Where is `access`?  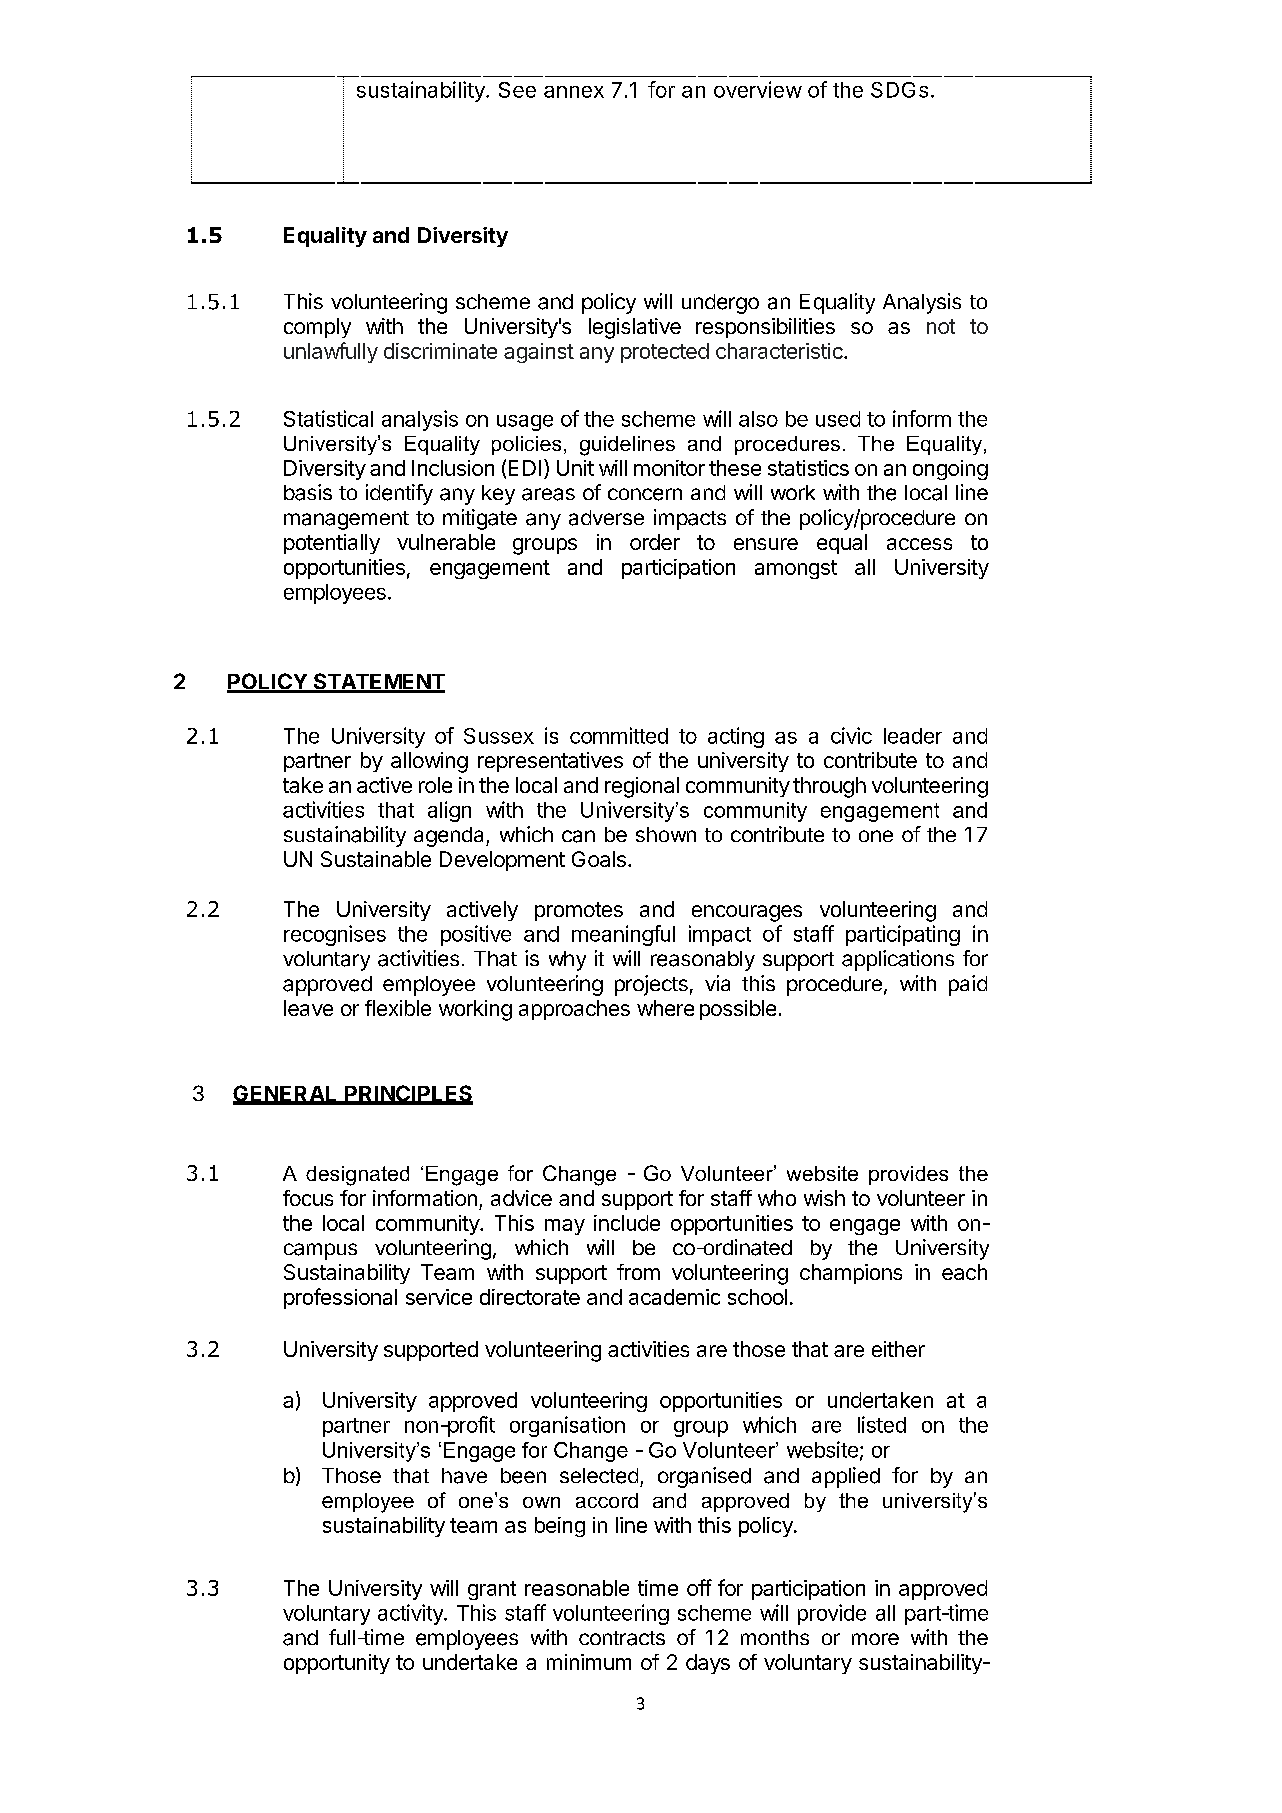
access is located at coordinates (919, 544).
